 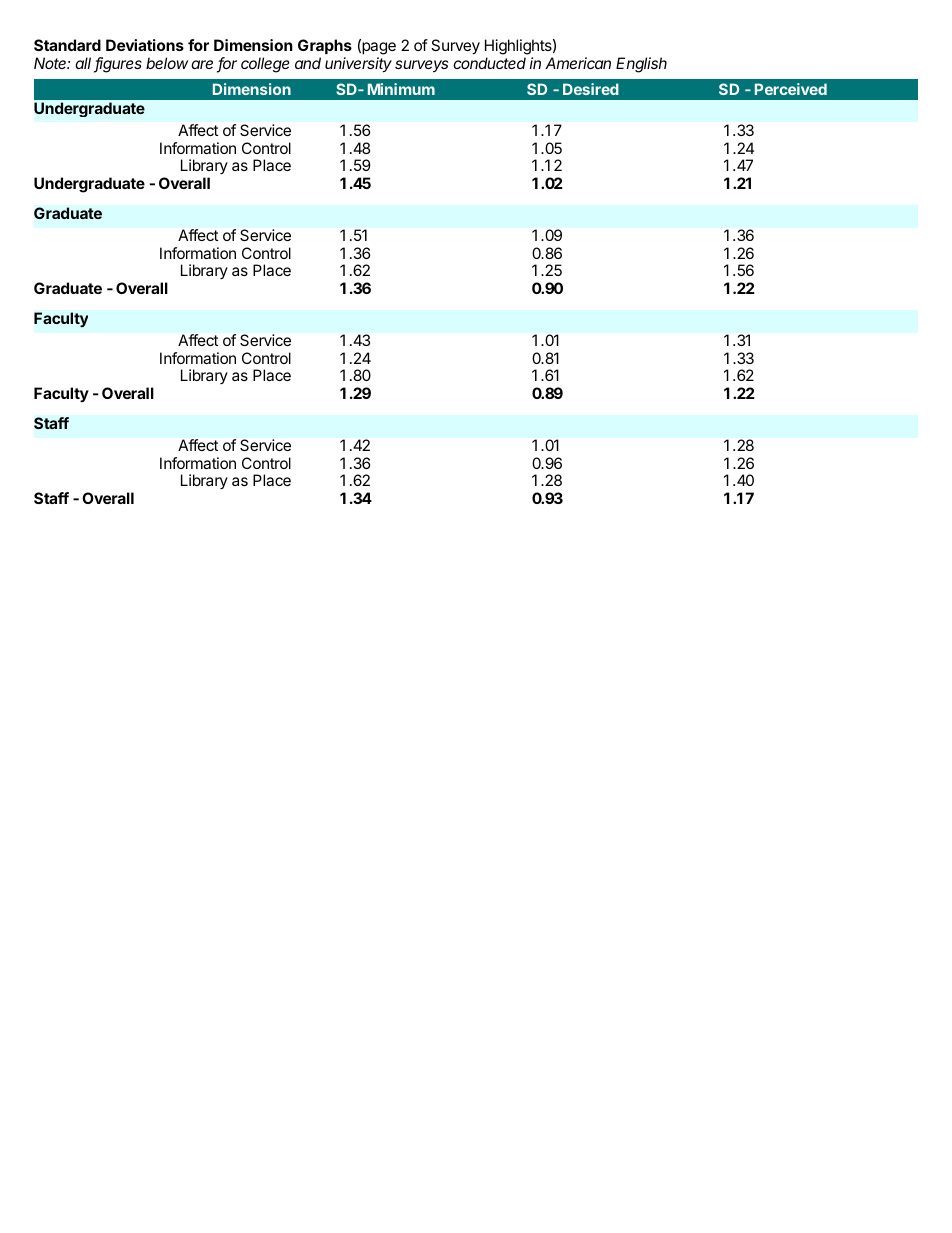 What do you see at coordinates (641, 65) in the screenshot?
I see `English` at bounding box center [641, 65].
